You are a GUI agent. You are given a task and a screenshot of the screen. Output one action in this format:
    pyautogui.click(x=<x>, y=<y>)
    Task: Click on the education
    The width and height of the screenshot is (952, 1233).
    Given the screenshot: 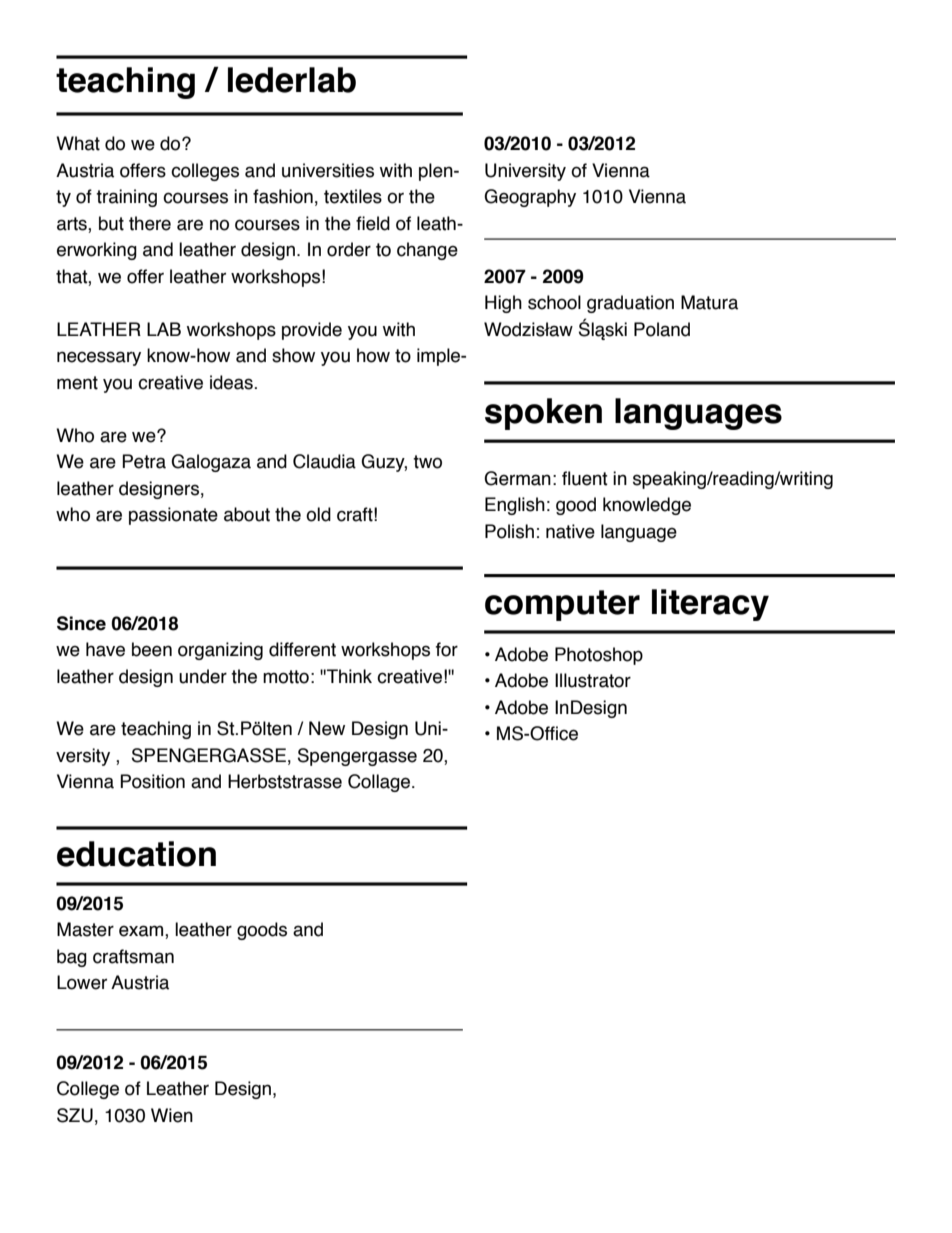 What is the action you would take?
    pyautogui.click(x=136, y=854)
